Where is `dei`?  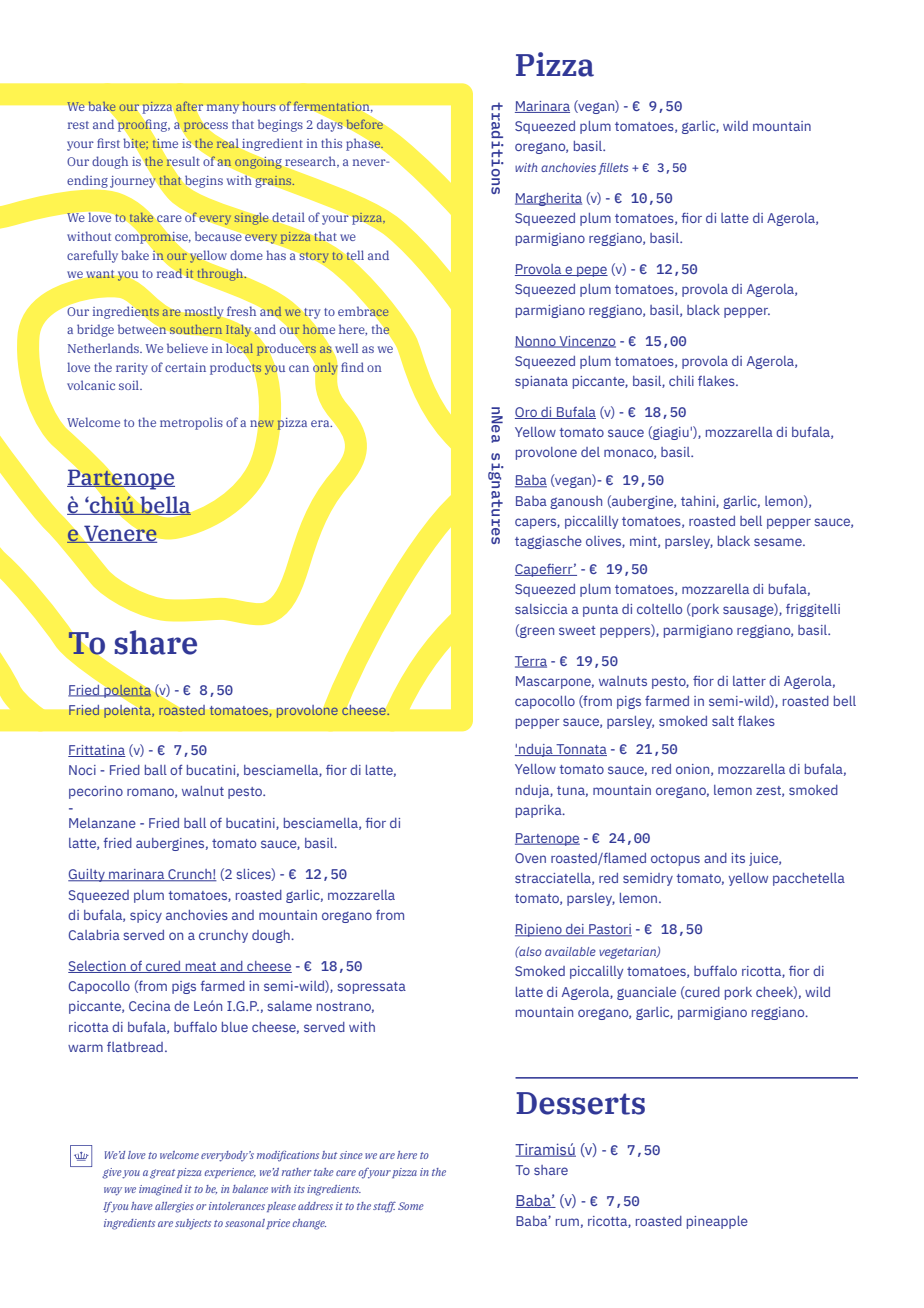
dei is located at coordinates (575, 930).
